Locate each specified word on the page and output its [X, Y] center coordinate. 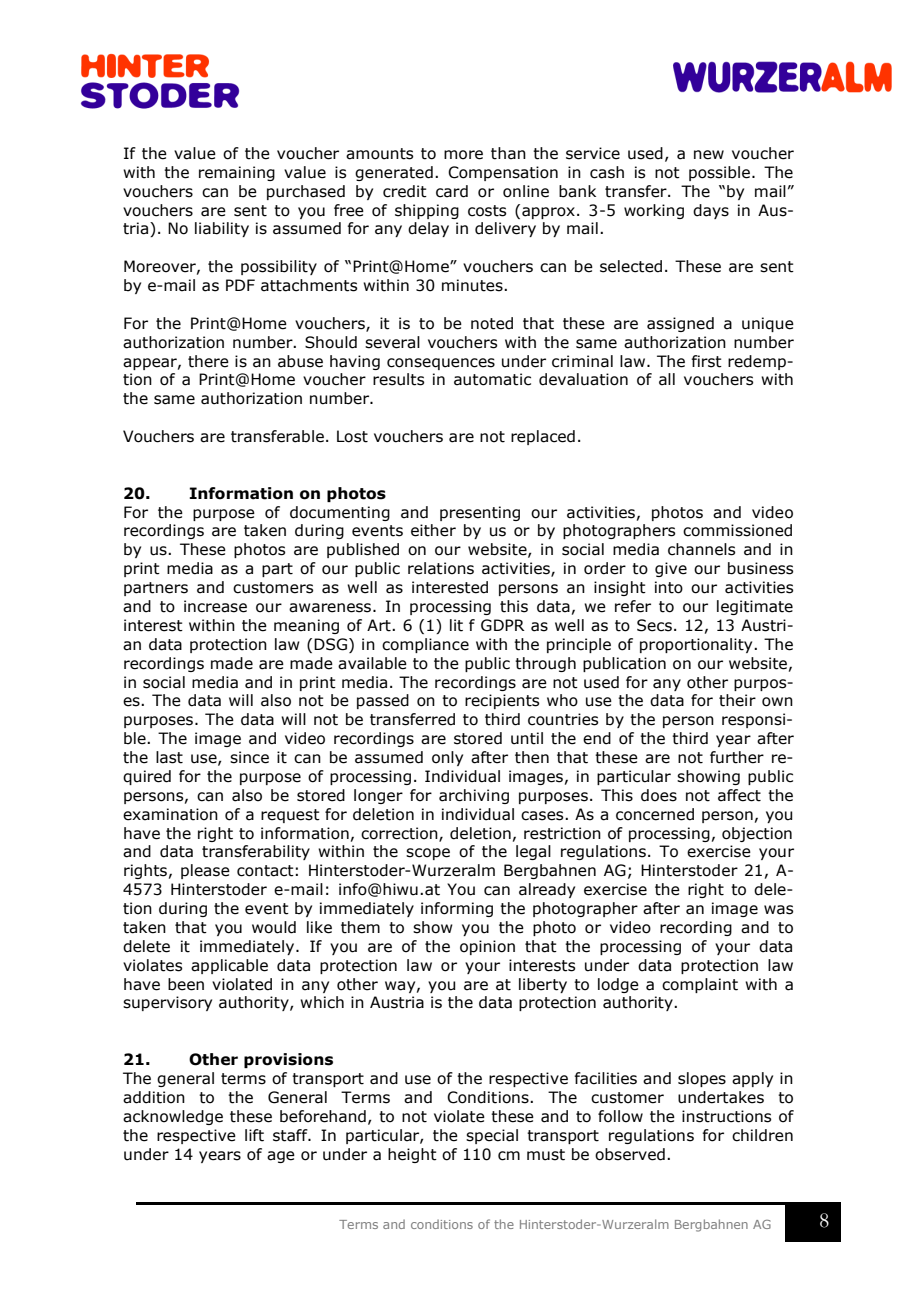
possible [721, 173]
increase [215, 606]
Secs [654, 625]
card [452, 191]
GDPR [503, 625]
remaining [237, 173]
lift [254, 1135]
